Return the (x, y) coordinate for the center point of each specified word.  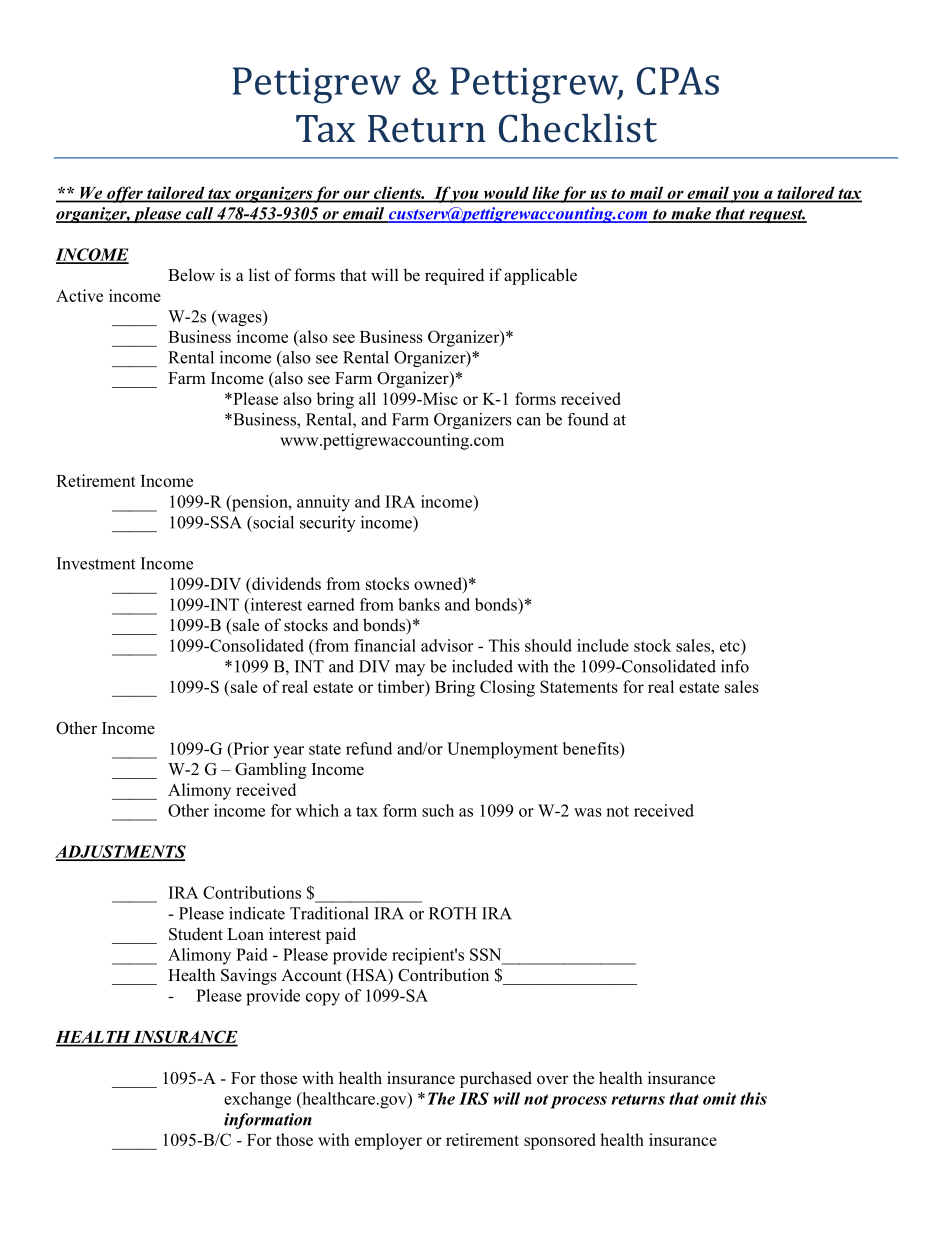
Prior (250, 748)
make (691, 214)
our (356, 196)
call (200, 214)
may (410, 670)
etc (731, 645)
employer (388, 1141)
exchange (257, 1100)
